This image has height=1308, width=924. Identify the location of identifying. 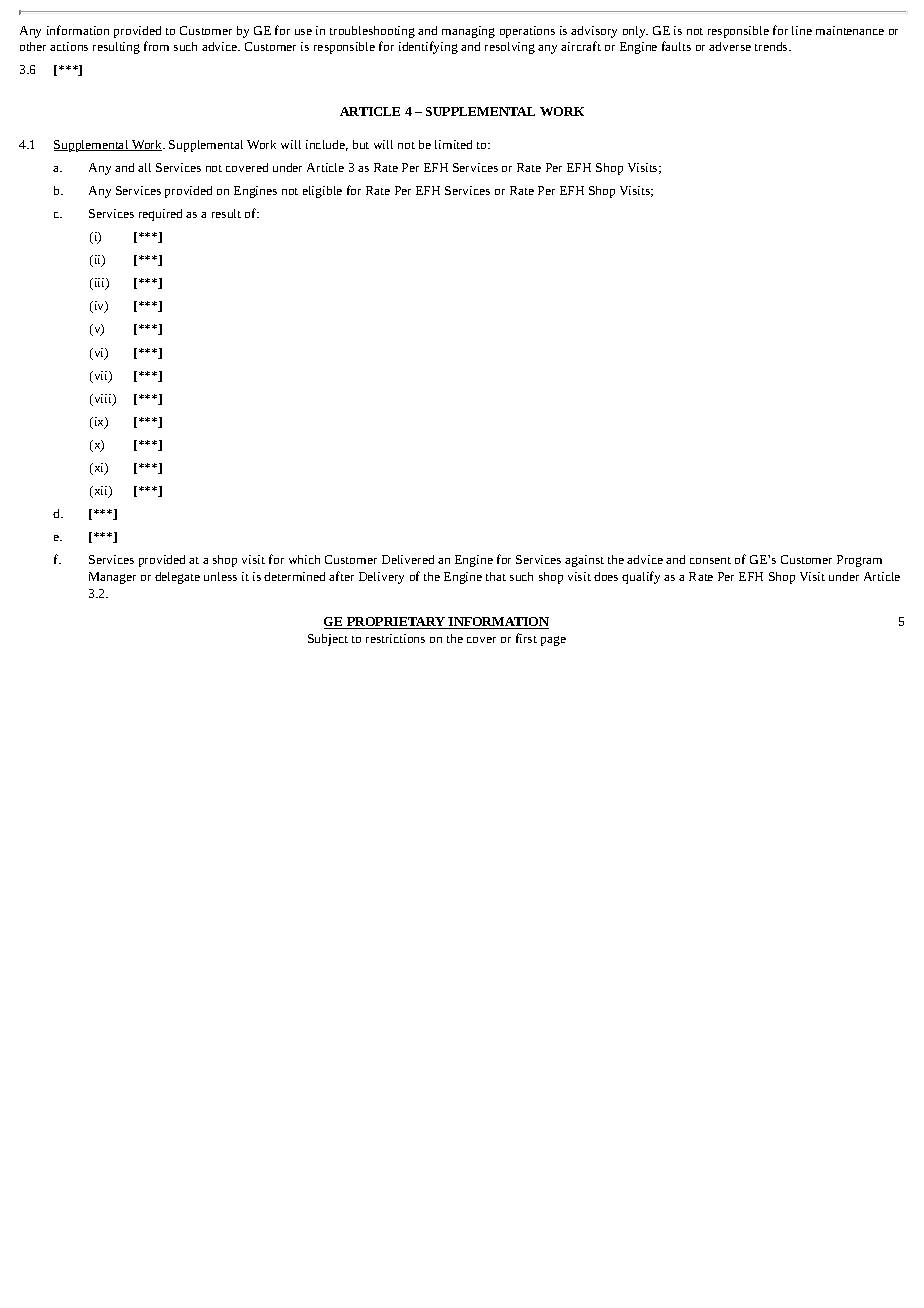
(428, 47).
